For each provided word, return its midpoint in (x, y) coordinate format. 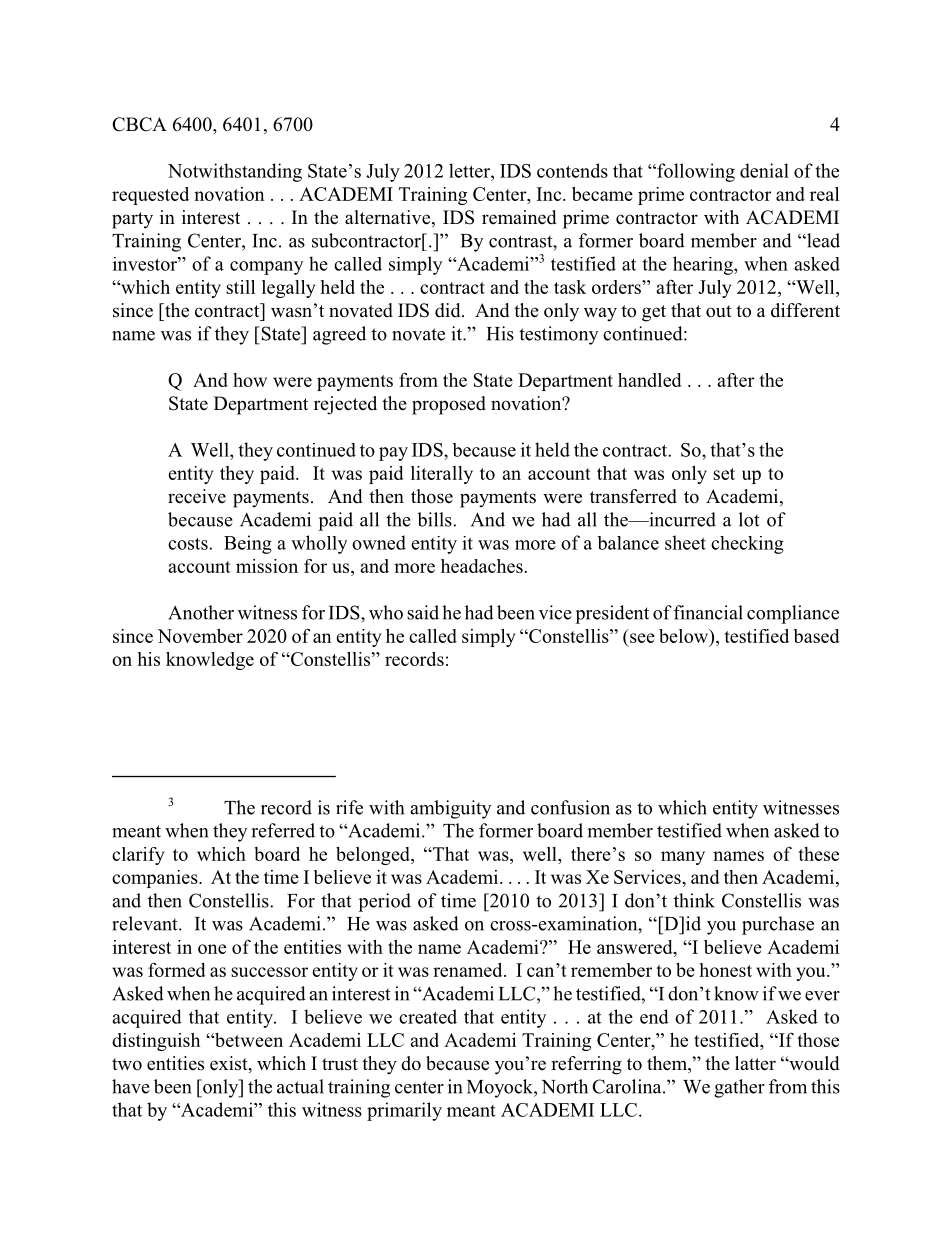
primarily (404, 1111)
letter (470, 170)
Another (201, 612)
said (423, 612)
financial (708, 612)
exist (230, 1064)
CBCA (139, 124)
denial (764, 170)
